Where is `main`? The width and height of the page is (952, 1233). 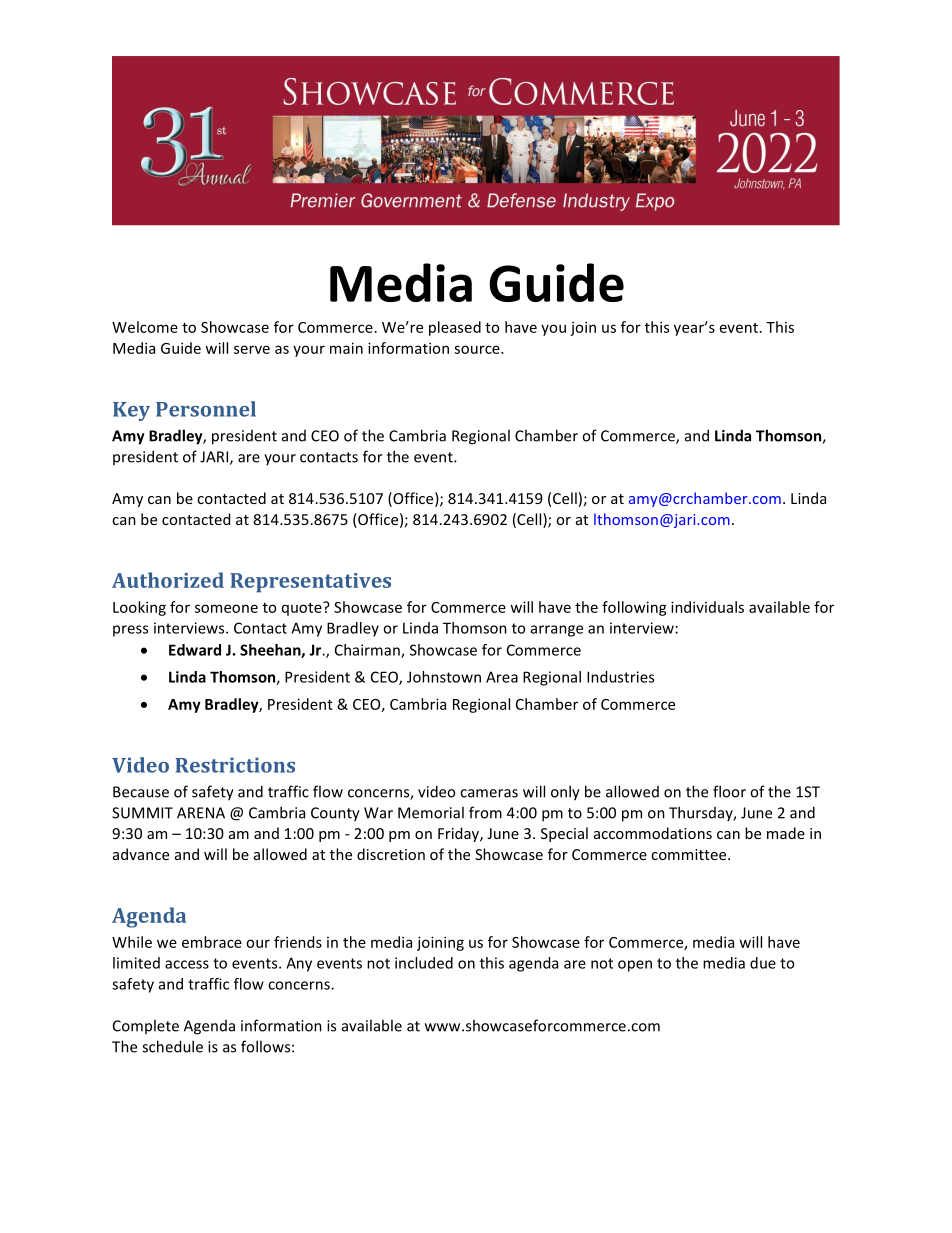
main is located at coordinates (346, 348).
